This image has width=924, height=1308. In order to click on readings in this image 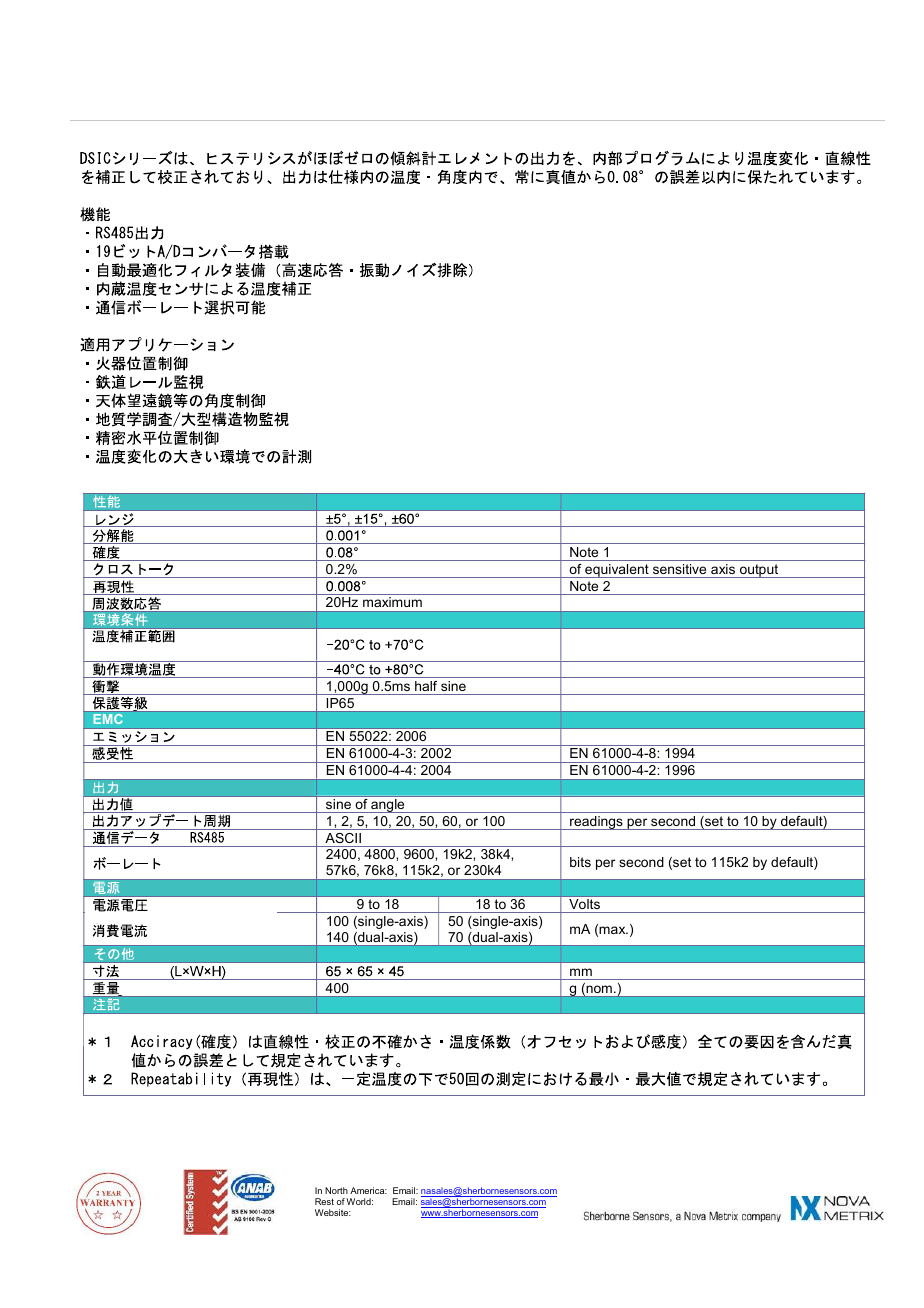, I will do `click(596, 823)`.
